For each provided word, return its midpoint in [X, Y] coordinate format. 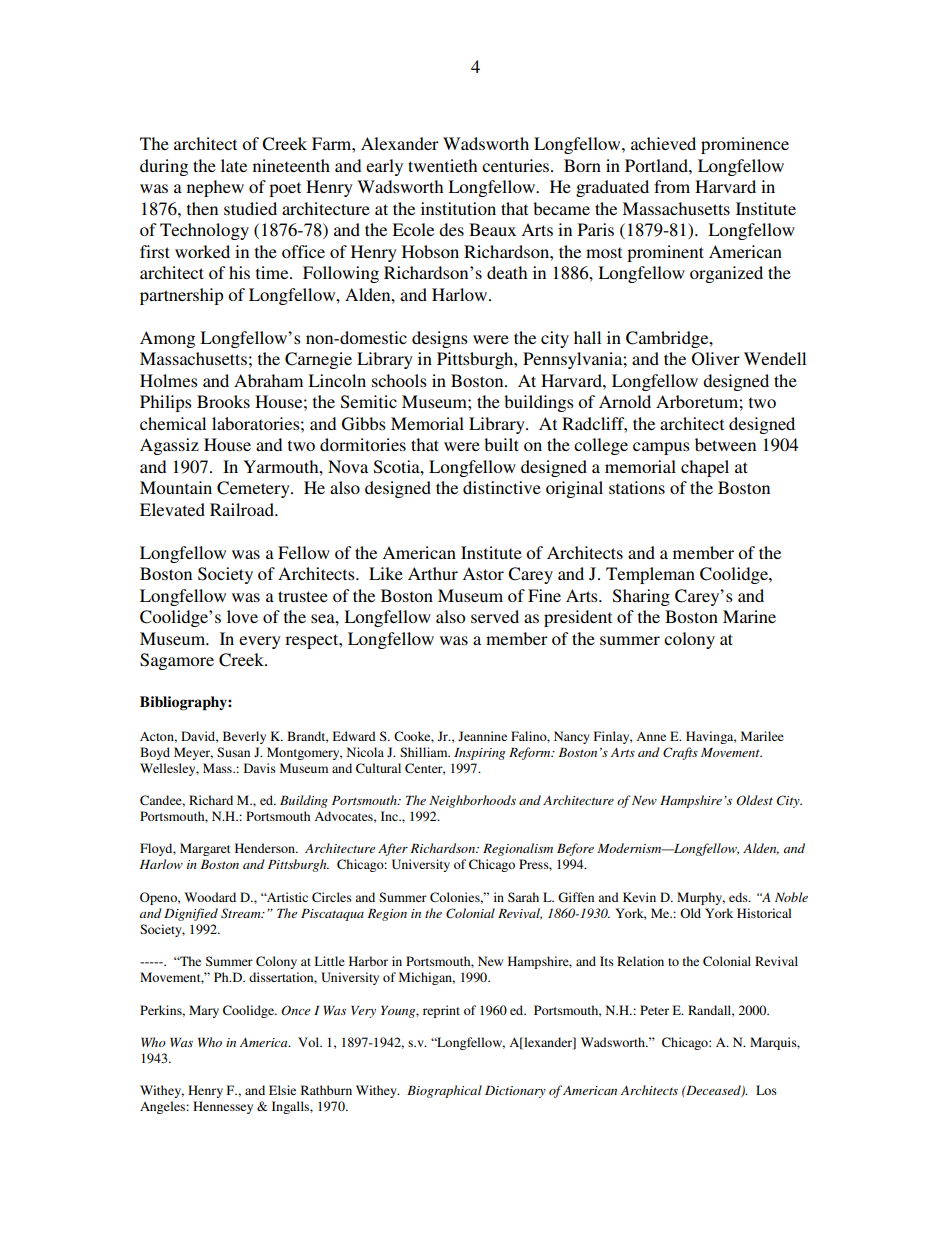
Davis [260, 768]
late [234, 165]
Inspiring [479, 754]
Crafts [680, 753]
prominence [745, 145]
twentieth [442, 165]
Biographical [444, 1091]
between [725, 444]
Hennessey [223, 1107]
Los [766, 1090]
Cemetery [254, 489]
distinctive [502, 487]
